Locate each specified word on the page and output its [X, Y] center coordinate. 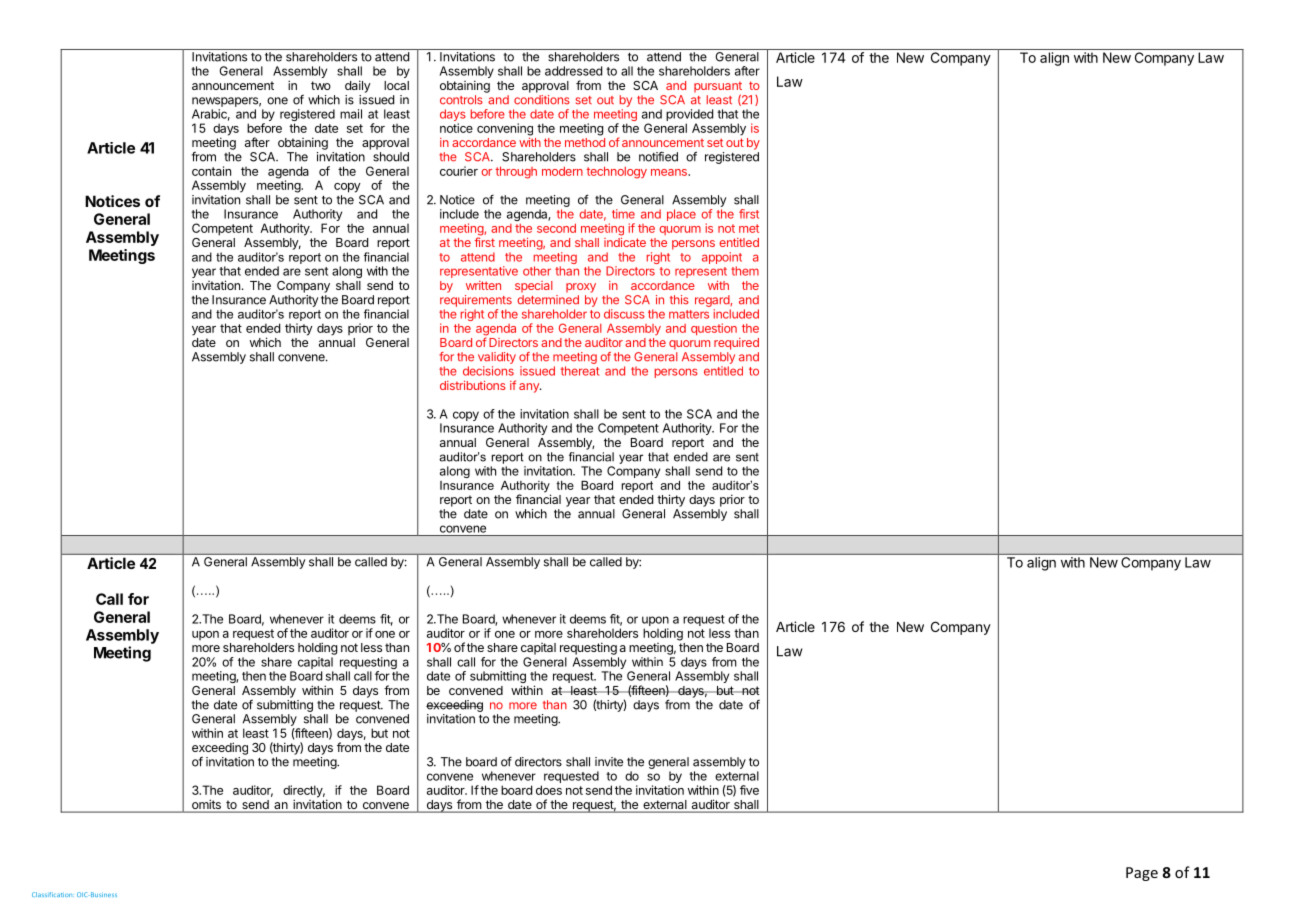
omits [206, 805]
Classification [52, 894]
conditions [542, 100]
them [745, 271]
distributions [473, 385]
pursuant [718, 88]
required [736, 344]
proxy [581, 288]
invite [609, 762]
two [321, 85]
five [749, 790]
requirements [476, 301]
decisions [488, 371]
